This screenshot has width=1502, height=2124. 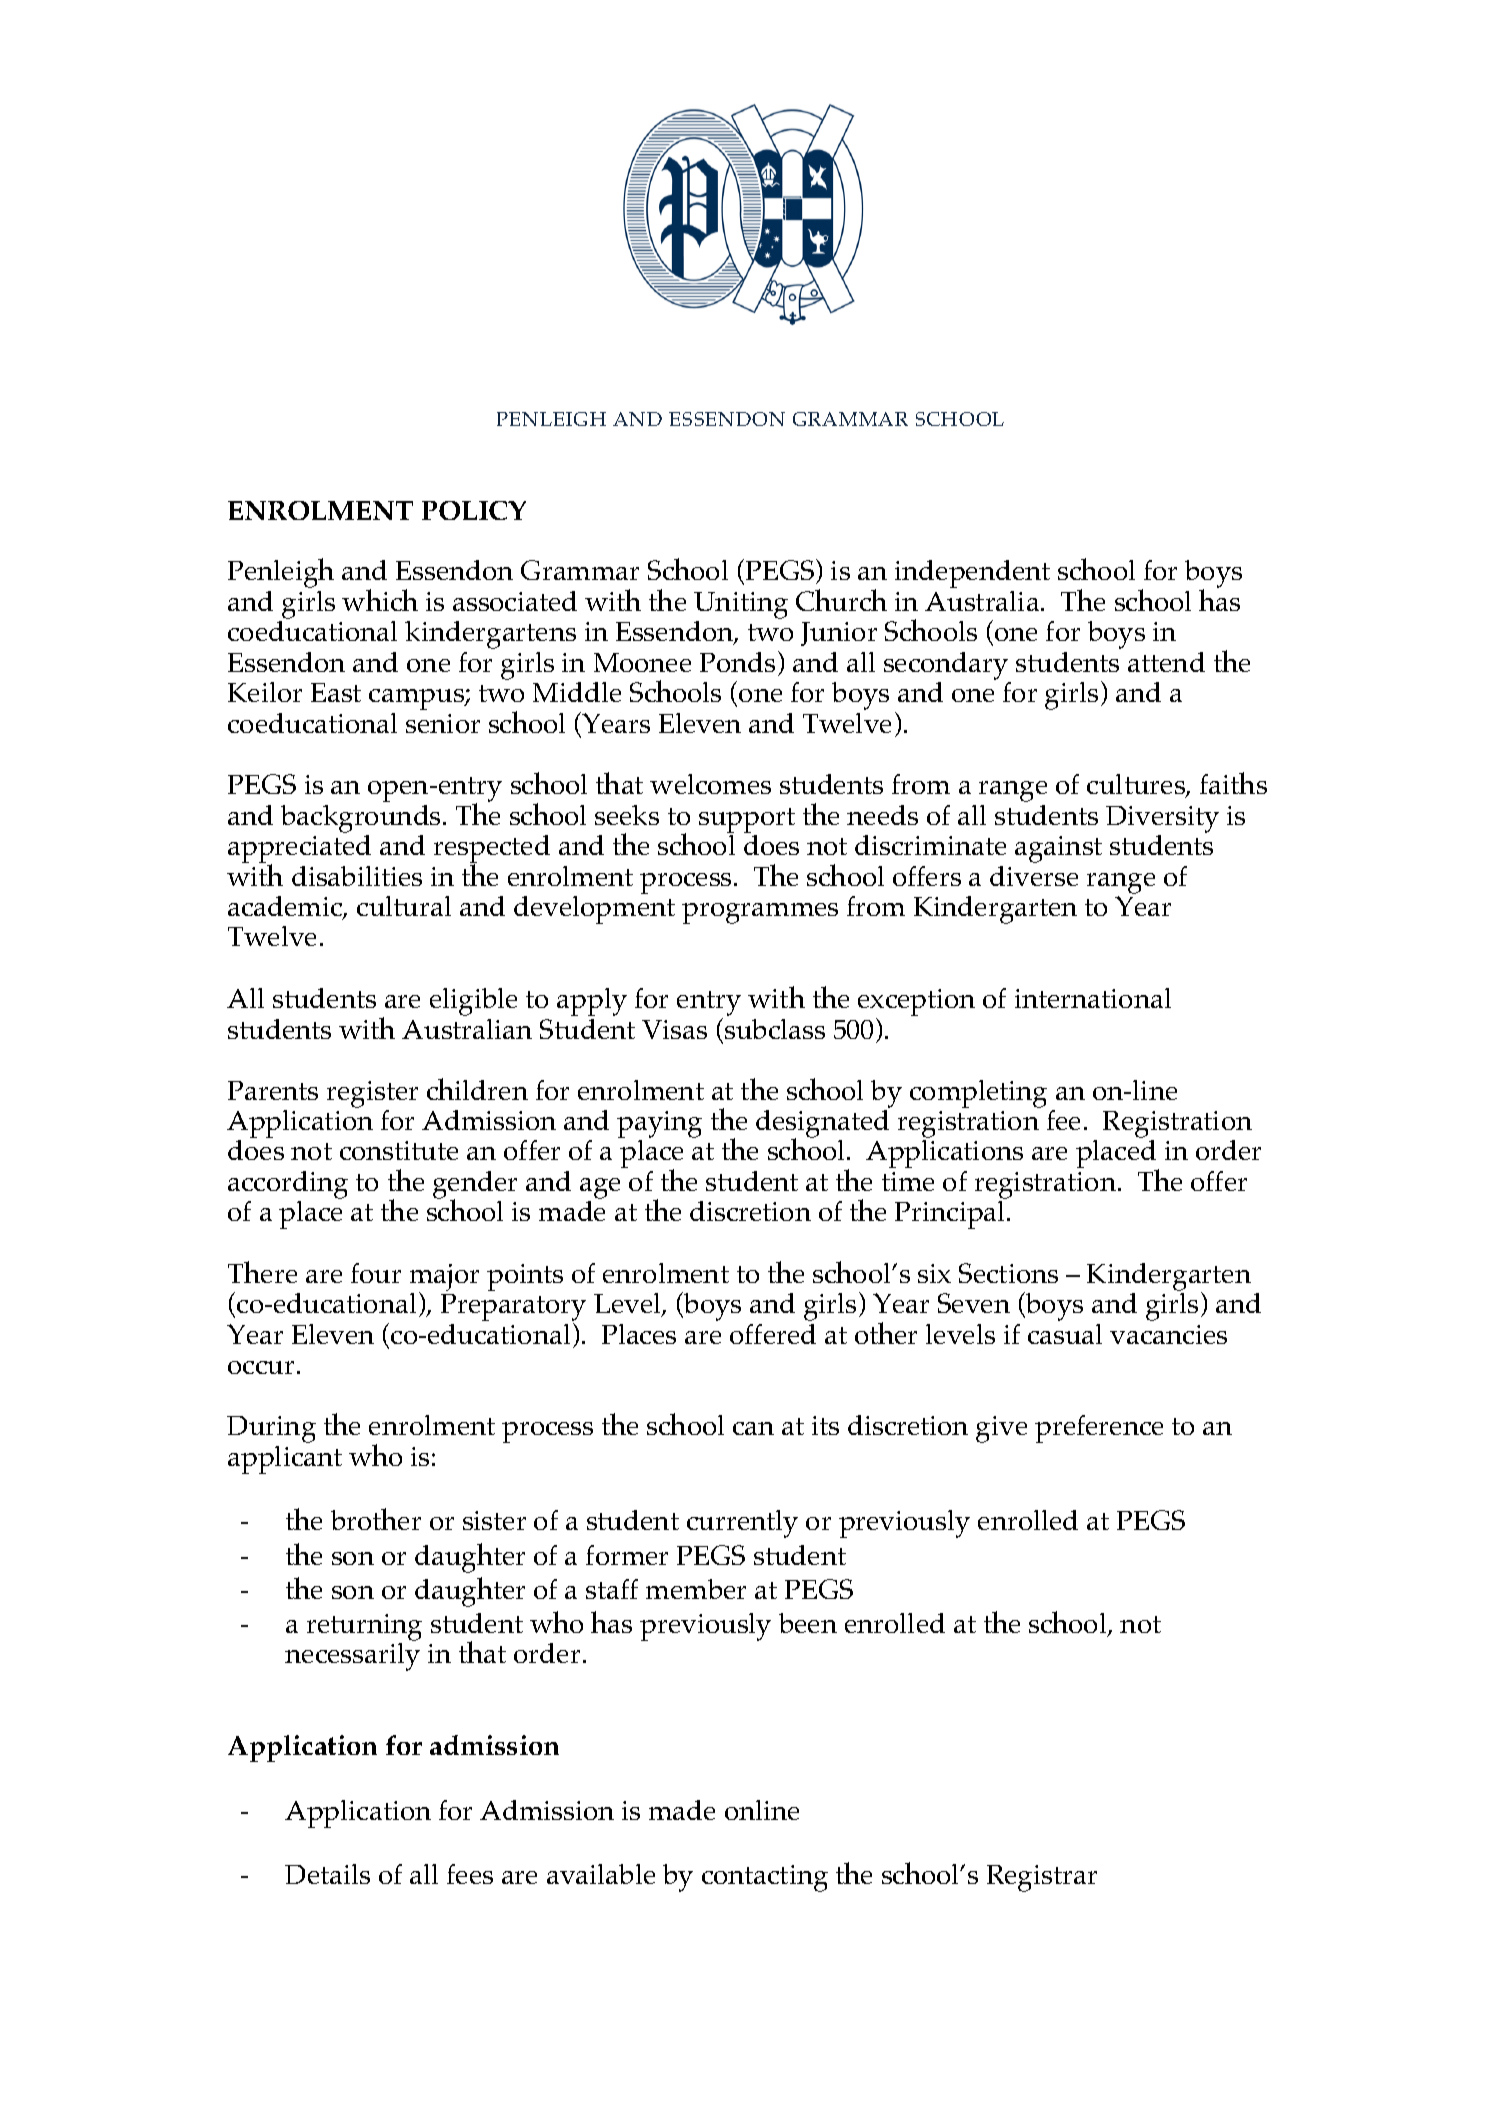 What do you see at coordinates (271, 1429) in the screenshot?
I see `During` at bounding box center [271, 1429].
